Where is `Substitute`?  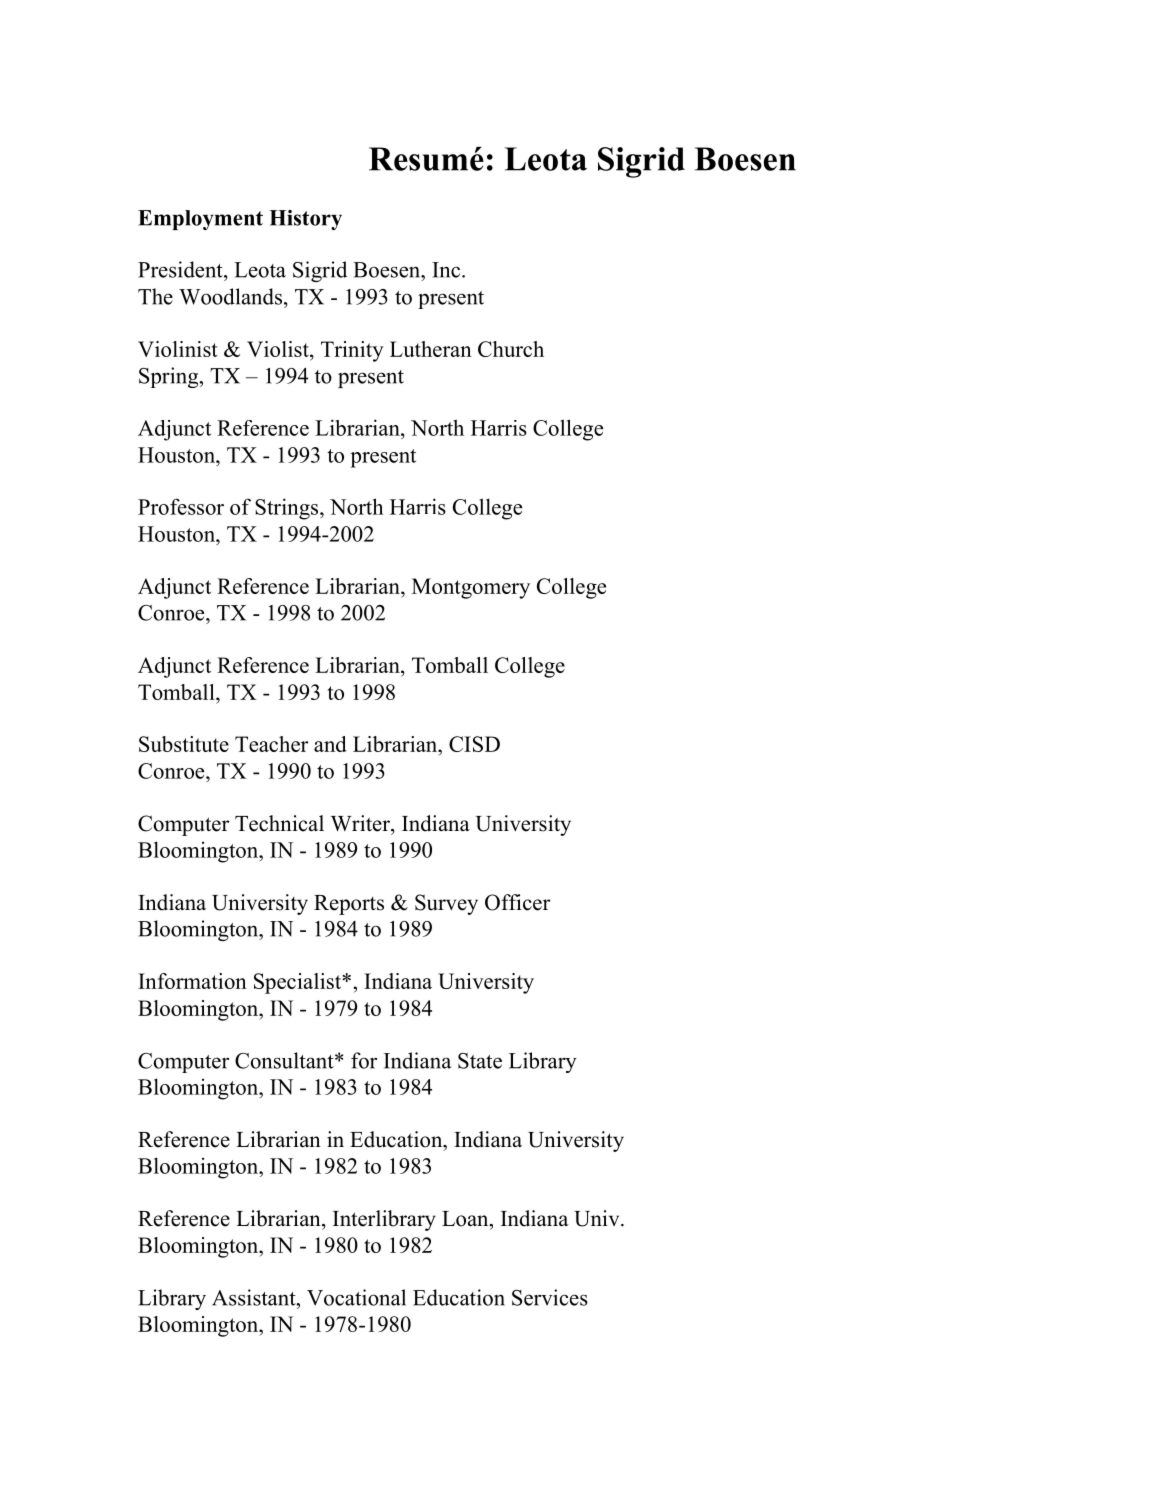 Substitute is located at coordinates (184, 744).
